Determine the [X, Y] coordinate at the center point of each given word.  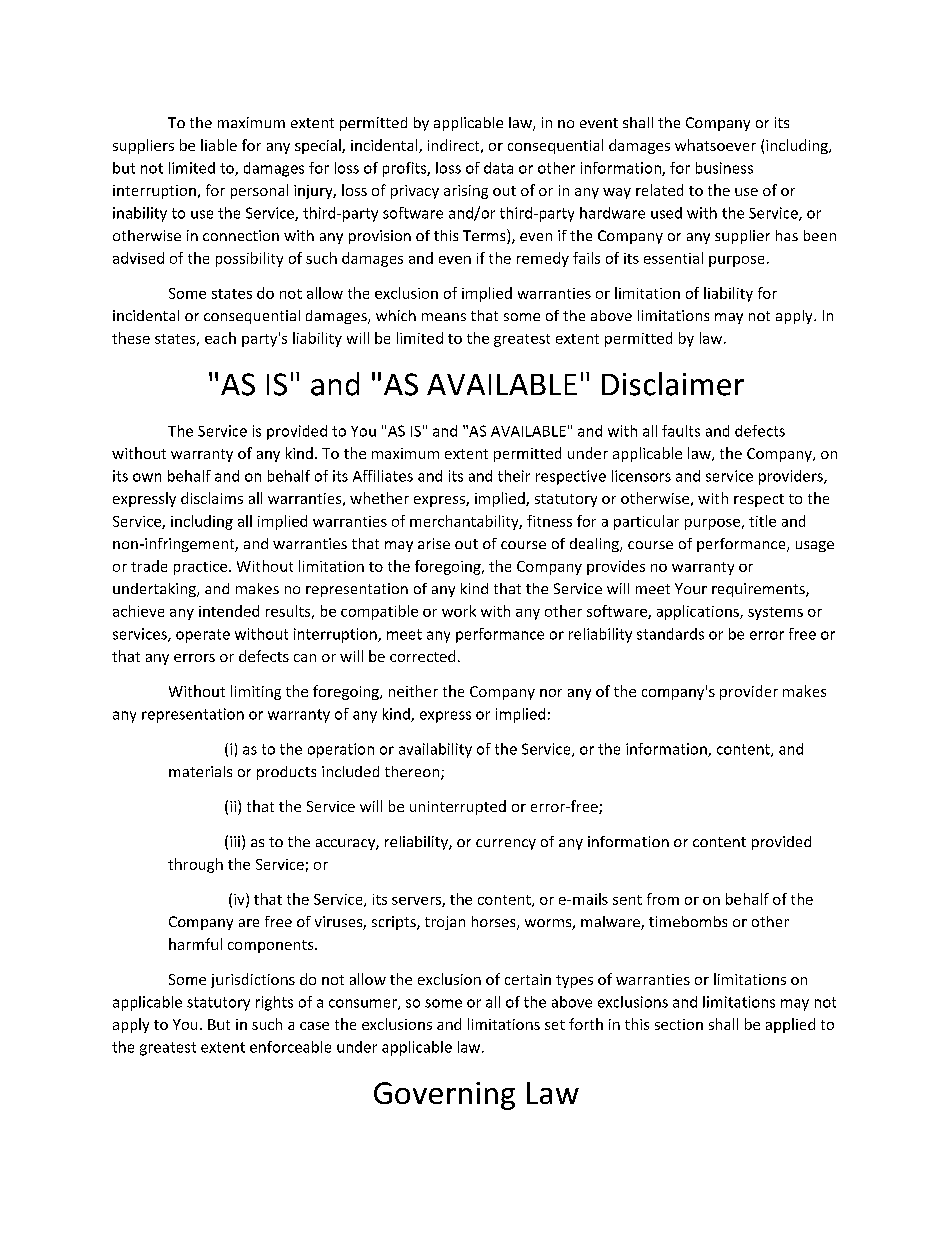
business [724, 168]
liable [219, 145]
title [762, 521]
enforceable [290, 1047]
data [498, 168]
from [663, 899]
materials [200, 771]
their [514, 476]
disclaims [212, 498]
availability [435, 750]
